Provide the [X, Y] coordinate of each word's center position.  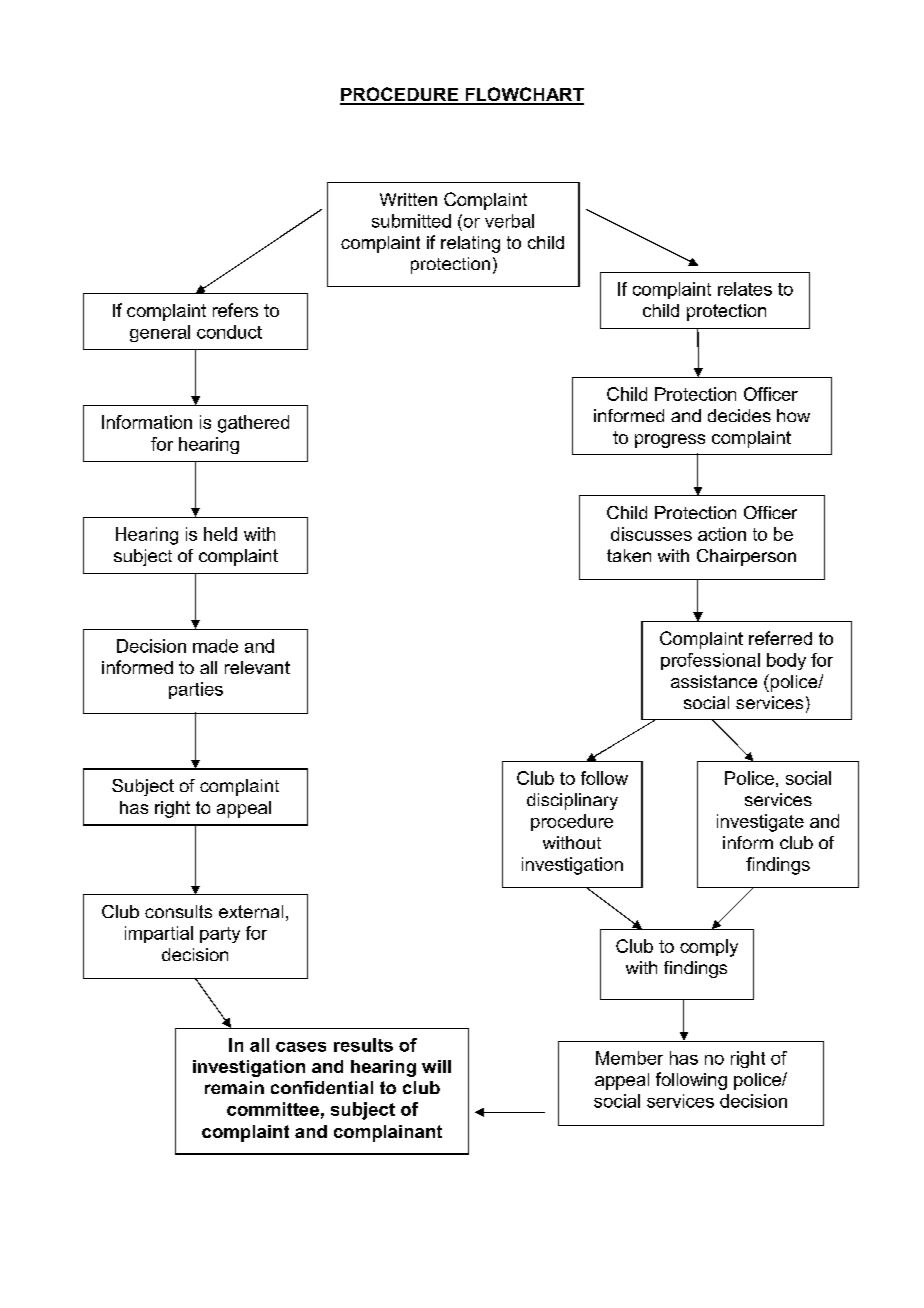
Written [408, 199]
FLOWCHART [523, 95]
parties [196, 690]
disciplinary [572, 801]
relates [745, 289]
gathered [253, 424]
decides [739, 415]
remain [234, 1087]
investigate [760, 823]
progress [670, 441]
